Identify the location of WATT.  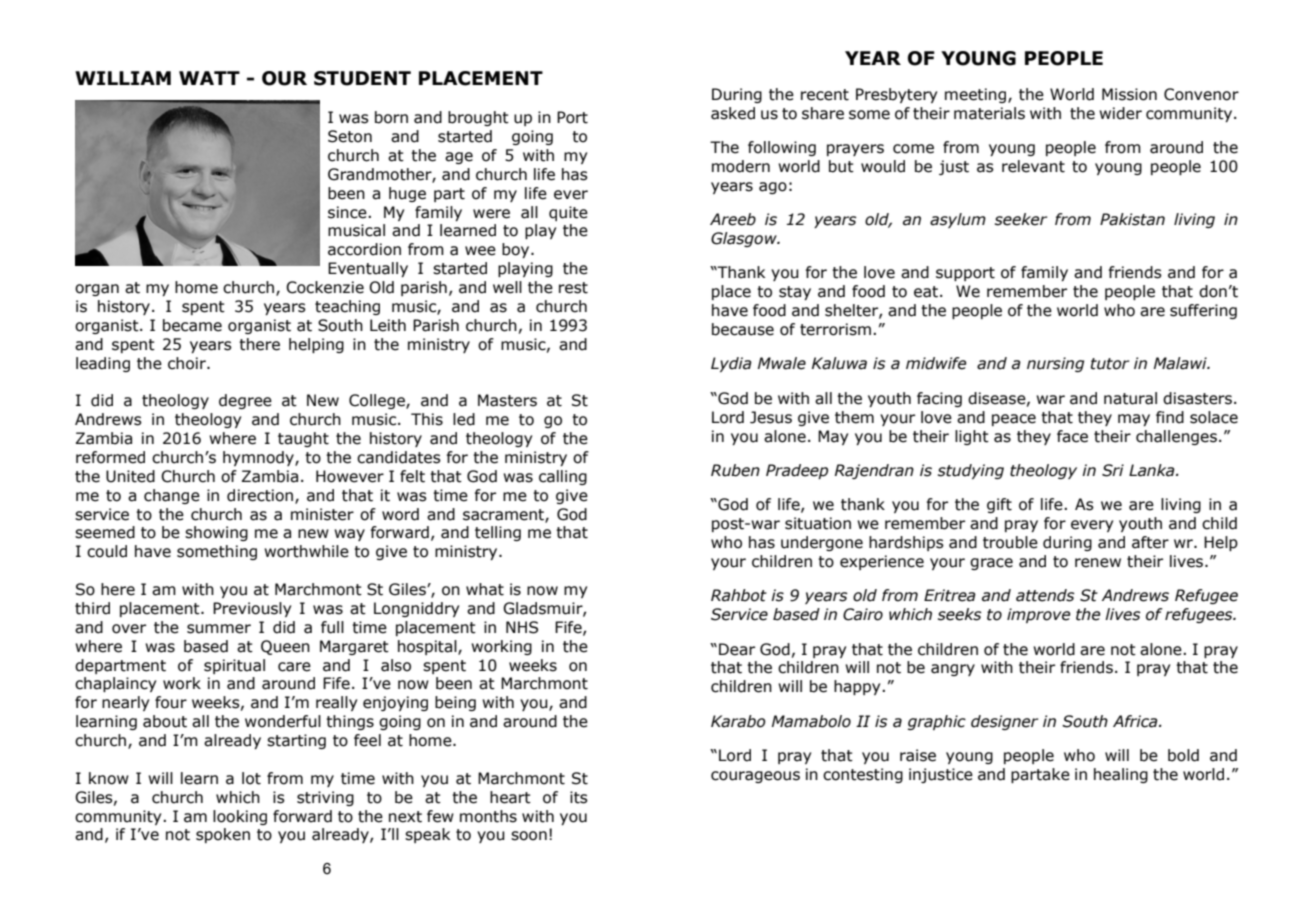
(209, 78).
